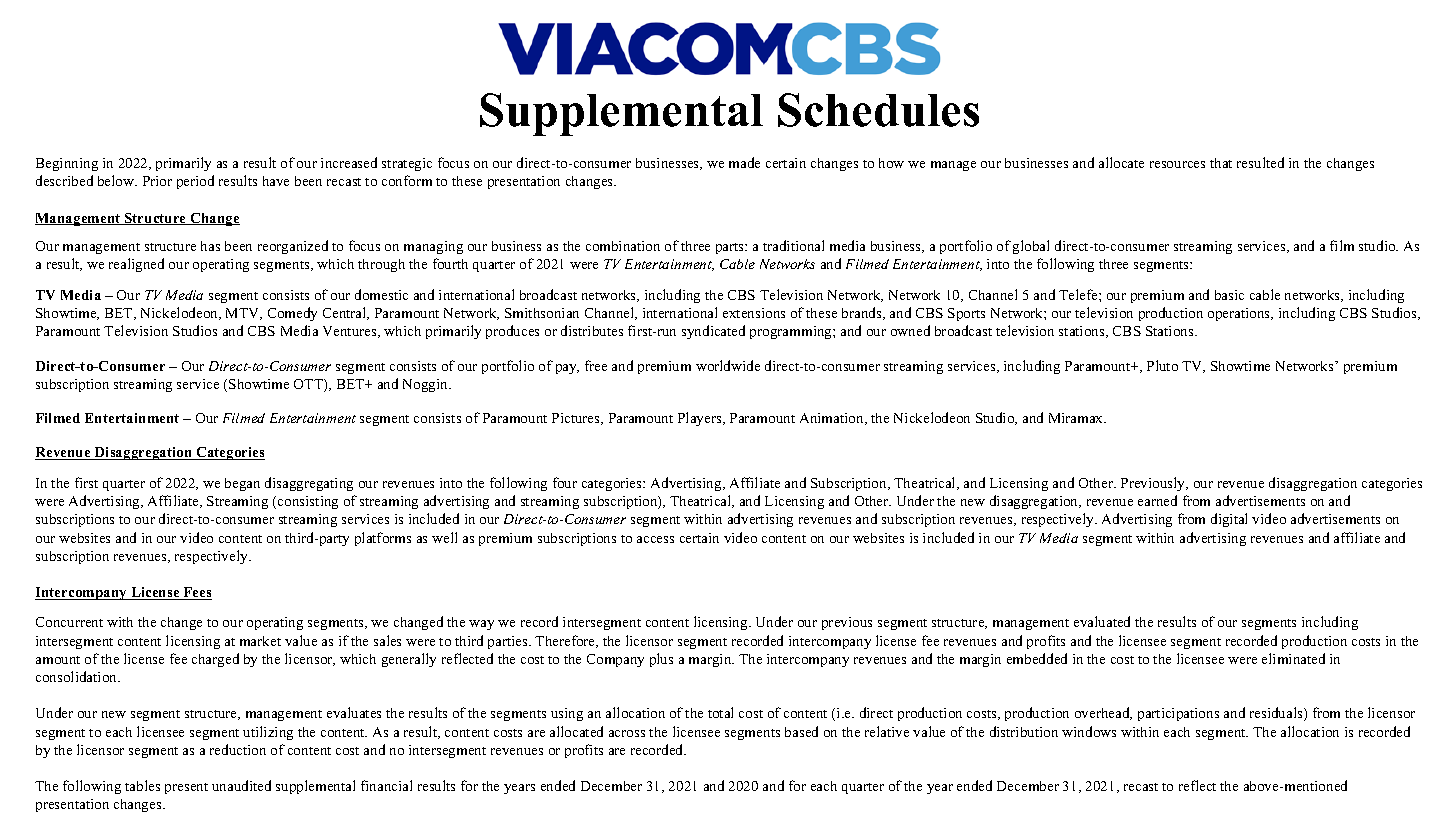 The image size is (1456, 819). What do you see at coordinates (238, 749) in the page?
I see `reduction` at bounding box center [238, 749].
